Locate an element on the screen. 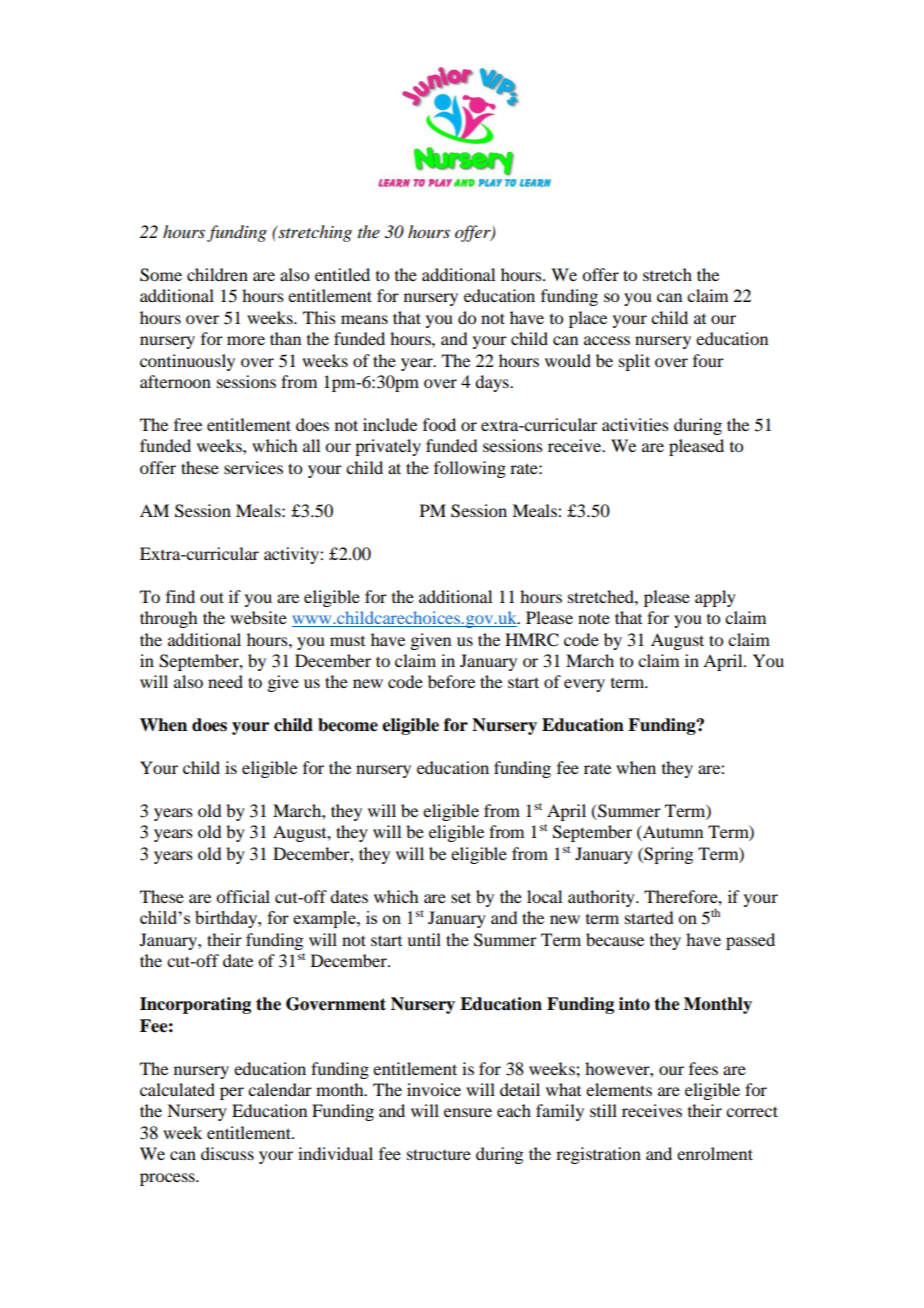  into is located at coordinates (634, 1004).
